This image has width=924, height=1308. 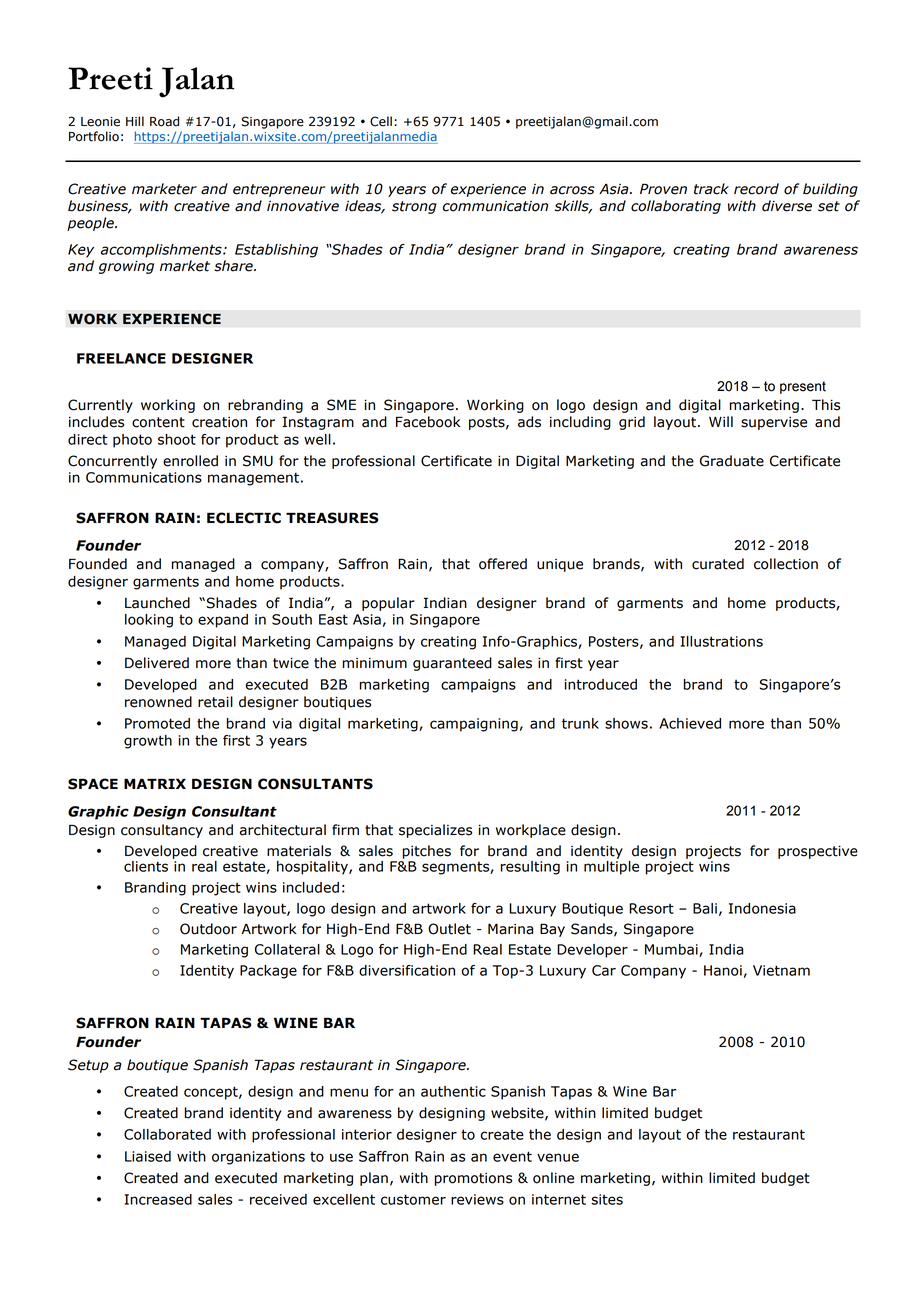 What do you see at coordinates (121, 358) in the image?
I see `FREELANCE` at bounding box center [121, 358].
